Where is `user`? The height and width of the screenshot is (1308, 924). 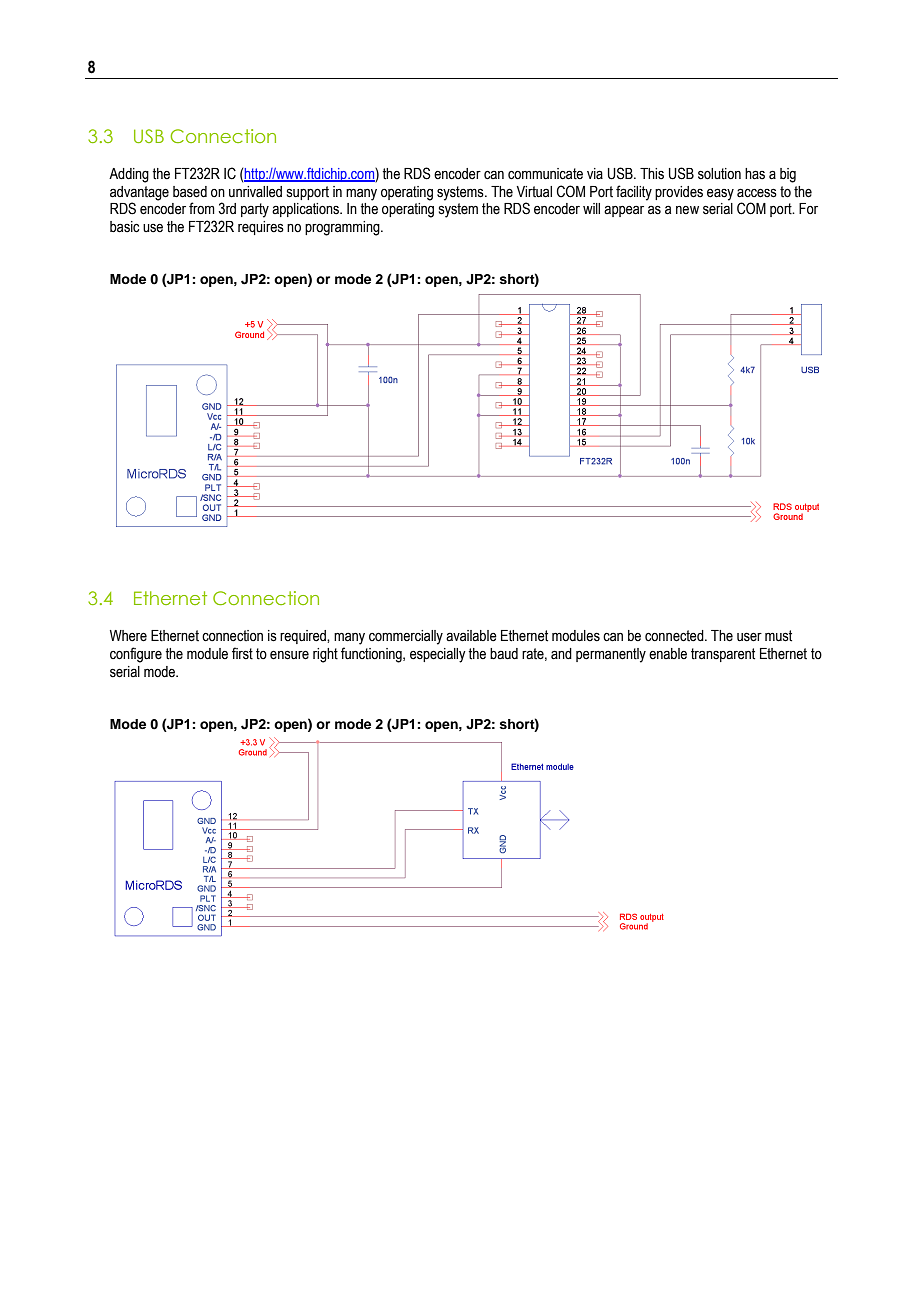
user is located at coordinates (749, 637).
